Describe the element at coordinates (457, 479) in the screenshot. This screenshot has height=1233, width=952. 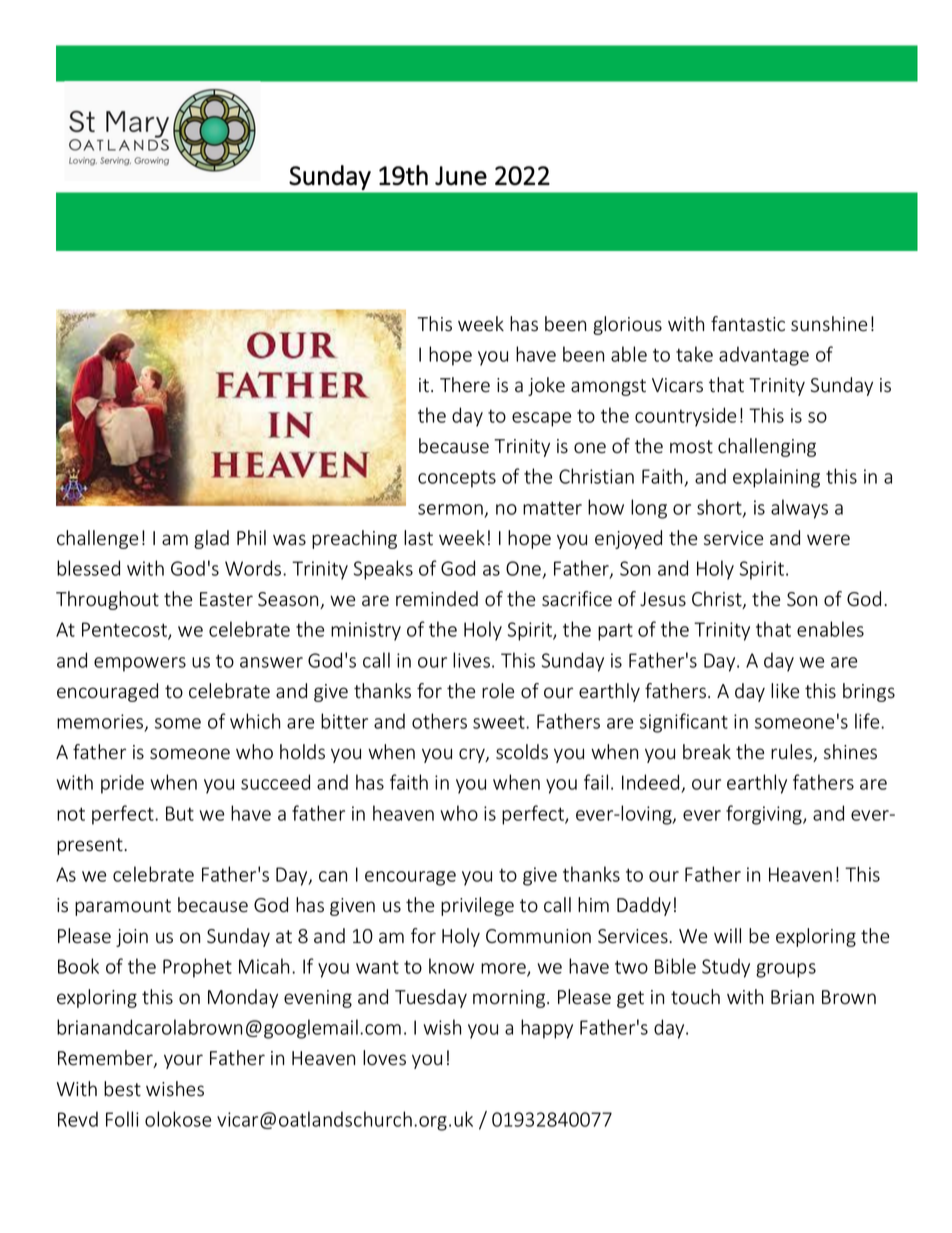
I see `concepts` at that location.
